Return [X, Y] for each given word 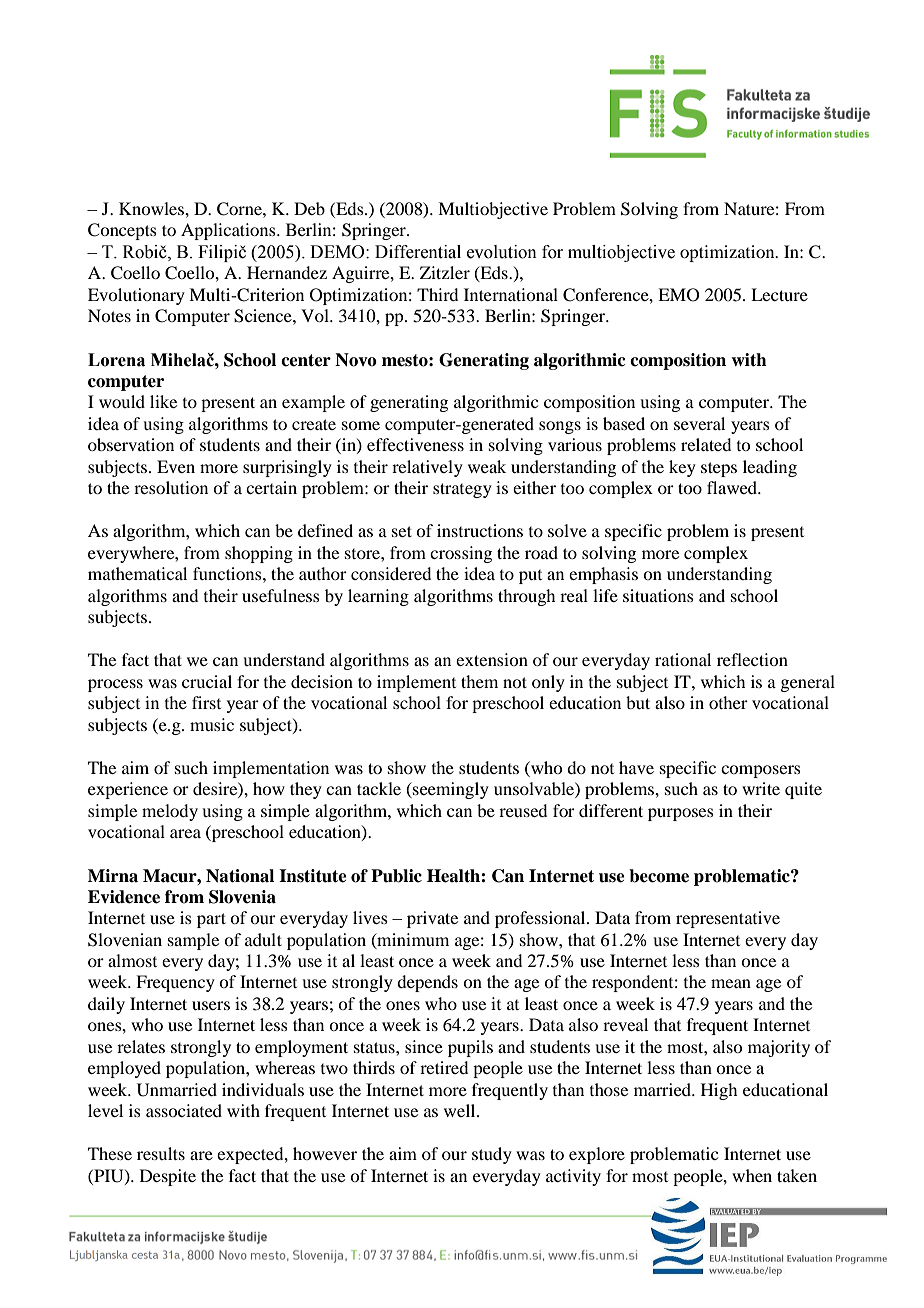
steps [719, 469]
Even [176, 466]
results [161, 1153]
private [432, 919]
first [206, 702]
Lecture [779, 294]
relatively [427, 468]
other [728, 702]
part [211, 920]
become [659, 876]
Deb [309, 208]
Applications [229, 231]
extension [492, 659]
